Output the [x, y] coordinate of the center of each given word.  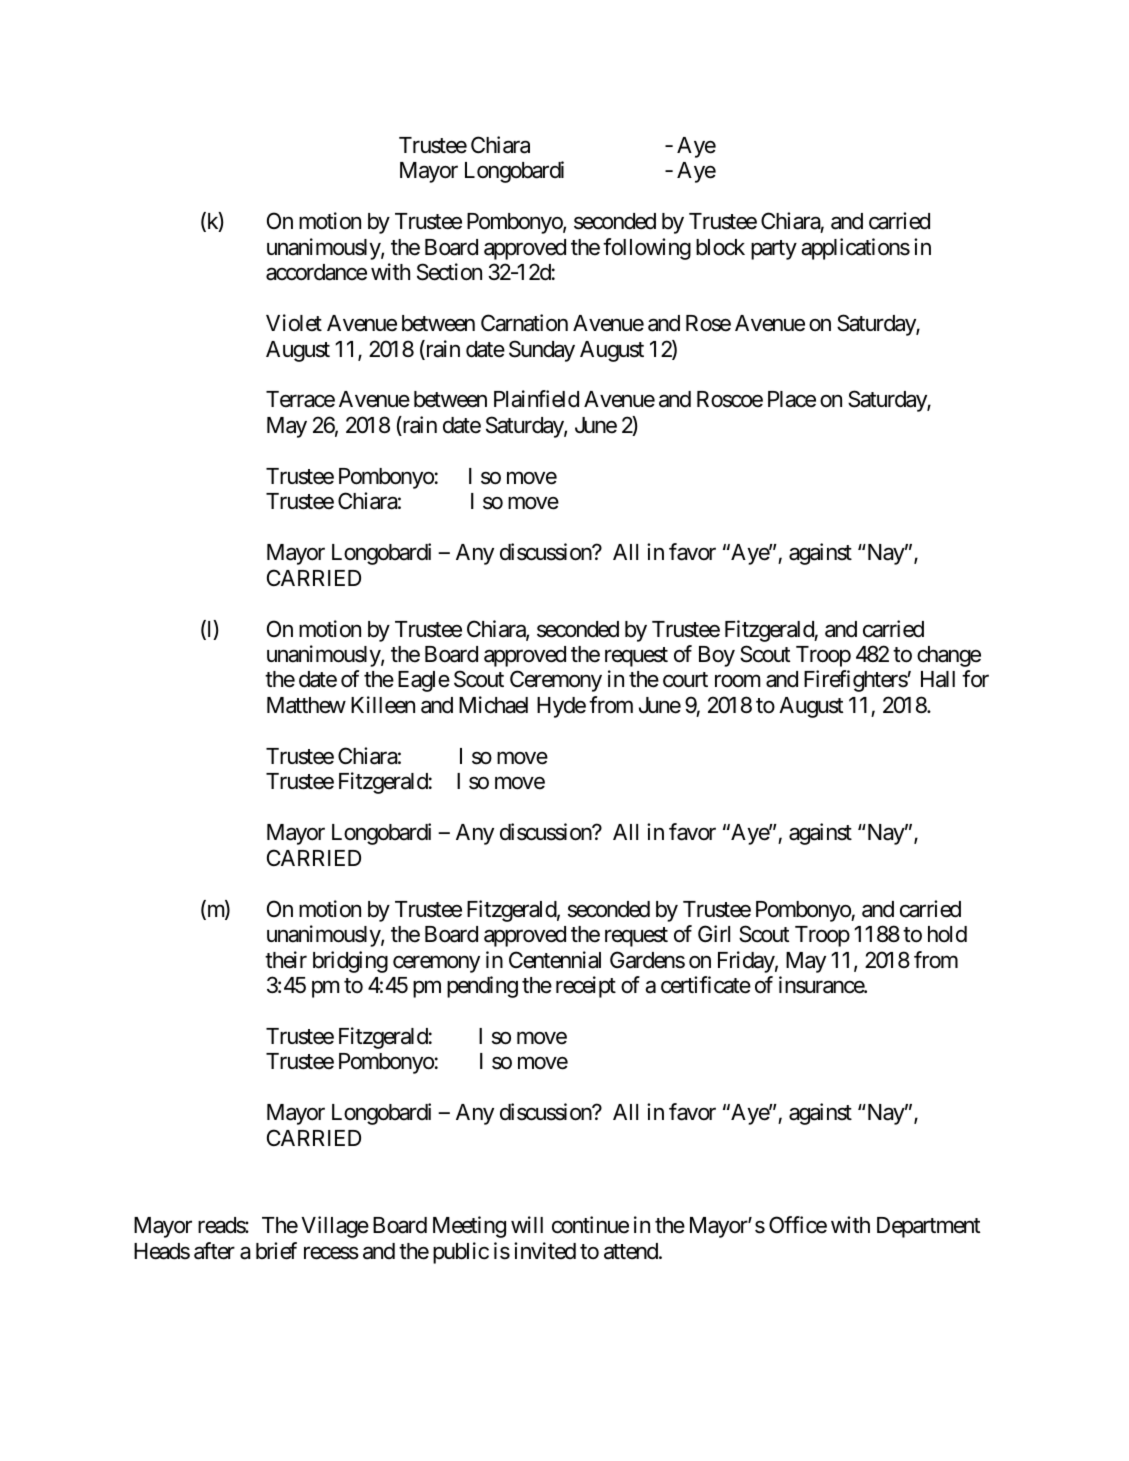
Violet [294, 323]
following [647, 249]
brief [276, 1251]
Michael [493, 705]
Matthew [306, 705]
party [774, 250]
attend [632, 1251]
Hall [938, 679]
